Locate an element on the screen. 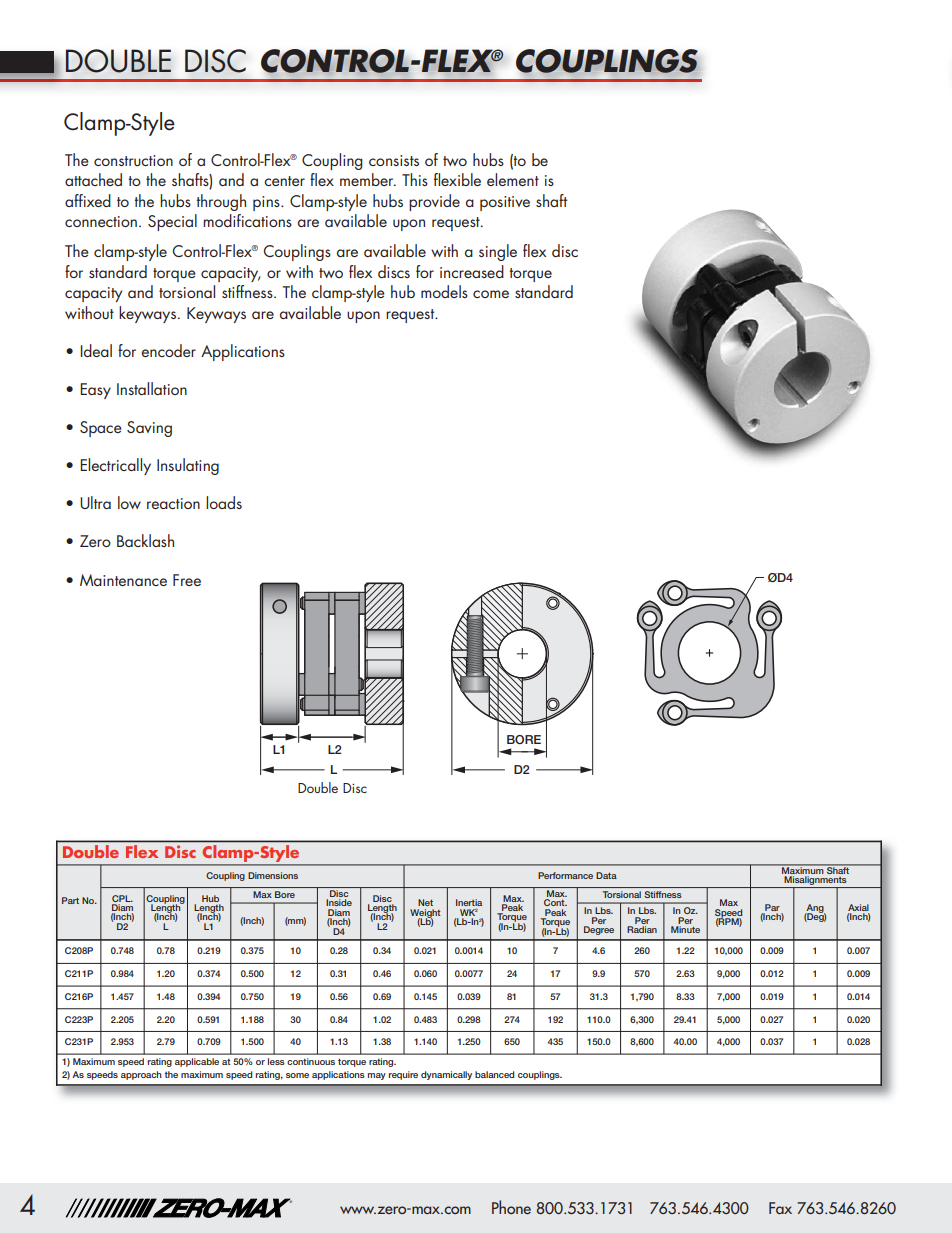 The width and height of the screenshot is (952, 1233). Free is located at coordinates (187, 580).
